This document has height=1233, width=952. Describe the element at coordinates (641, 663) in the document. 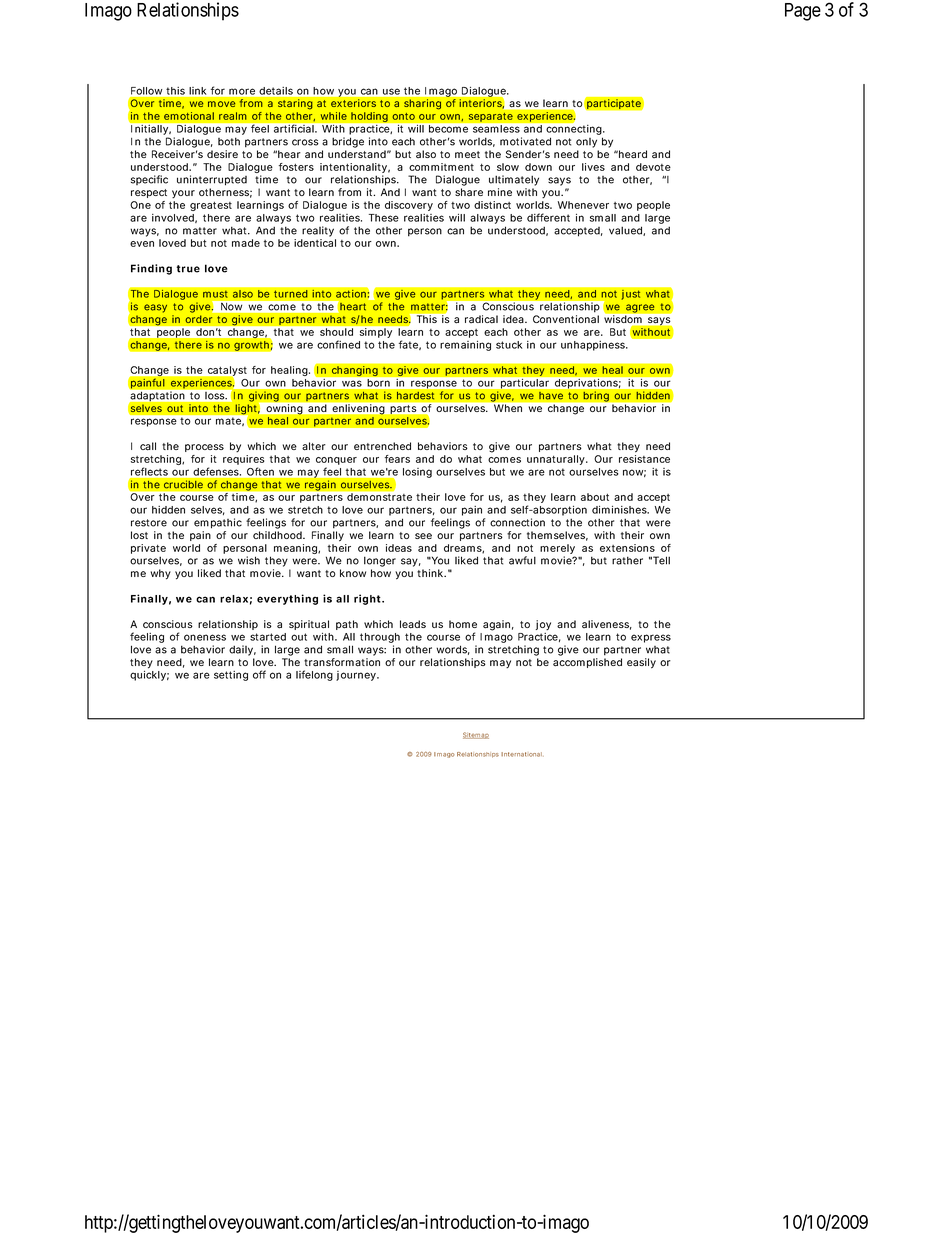

I see `easily` at that location.
